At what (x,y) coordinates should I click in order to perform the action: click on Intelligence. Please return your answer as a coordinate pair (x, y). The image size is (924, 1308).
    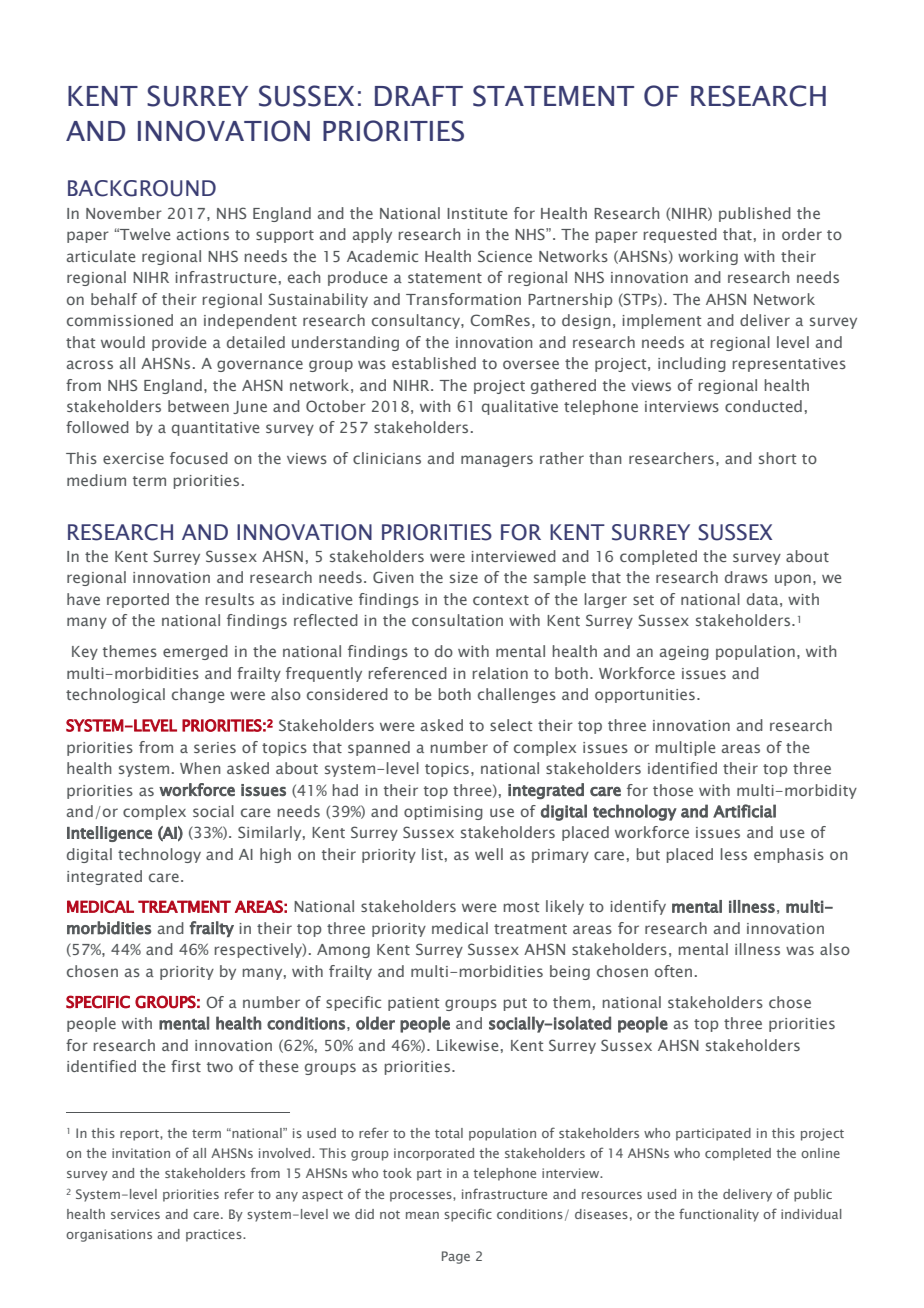
    Looking at the image, I should click on (109, 834).
